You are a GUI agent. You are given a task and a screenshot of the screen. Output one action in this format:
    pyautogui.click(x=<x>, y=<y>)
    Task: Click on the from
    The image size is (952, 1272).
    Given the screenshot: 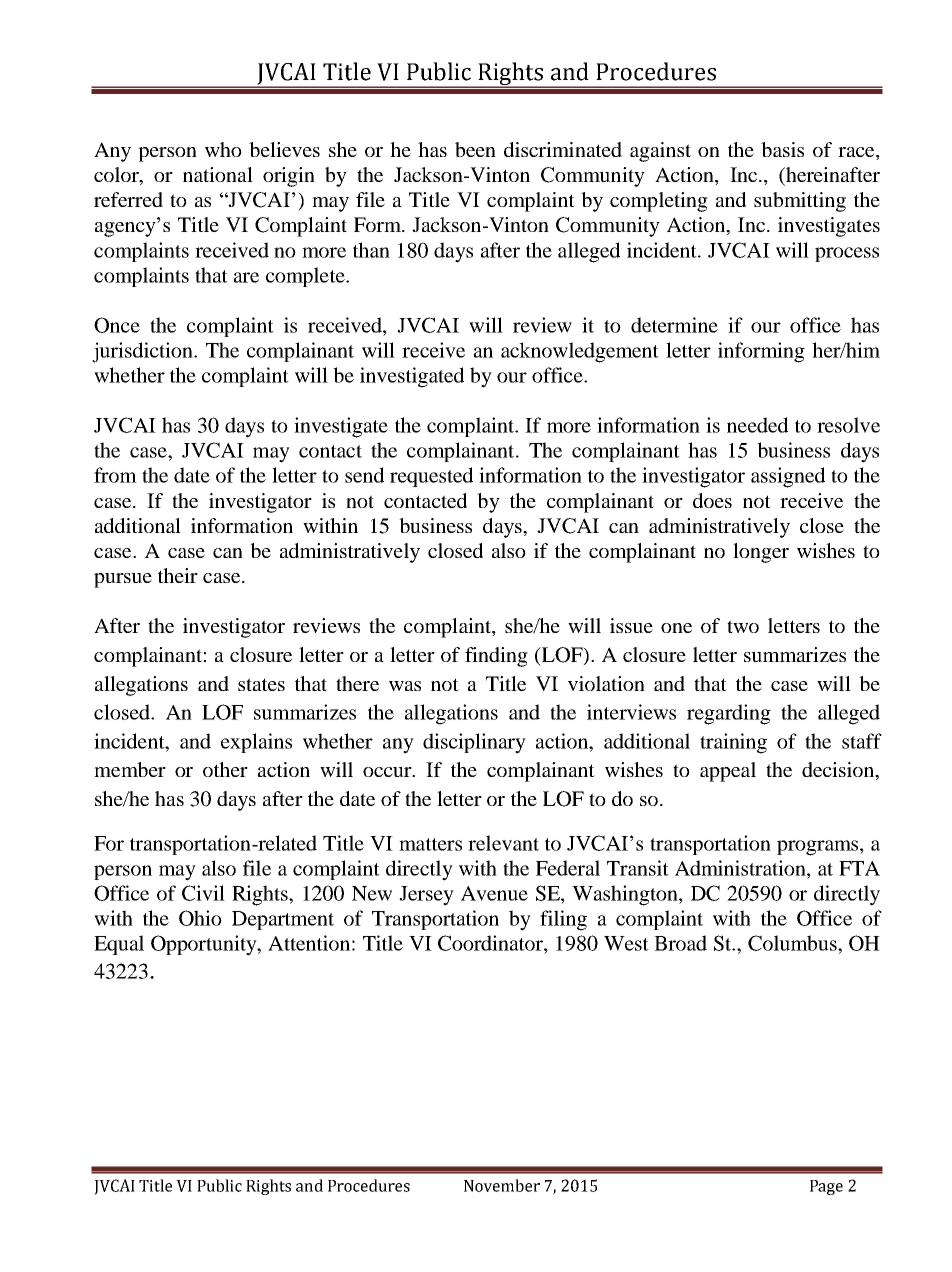 What is the action you would take?
    pyautogui.click(x=115, y=475)
